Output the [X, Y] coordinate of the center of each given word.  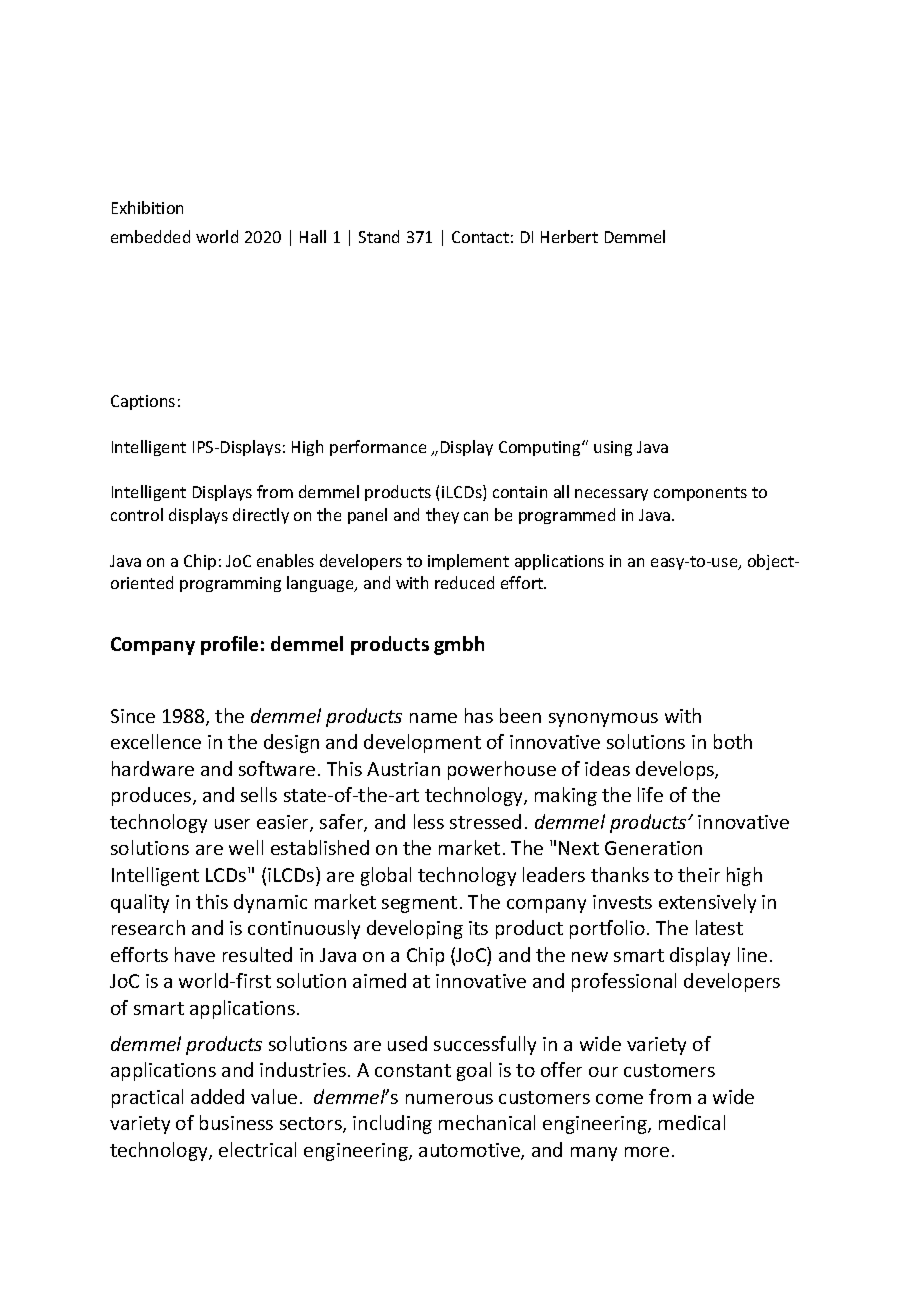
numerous [449, 1099]
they [442, 516]
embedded [150, 236]
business [236, 1122]
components [700, 494]
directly [261, 516]
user [232, 824]
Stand [379, 236]
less [429, 821]
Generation [653, 848]
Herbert [569, 236]
